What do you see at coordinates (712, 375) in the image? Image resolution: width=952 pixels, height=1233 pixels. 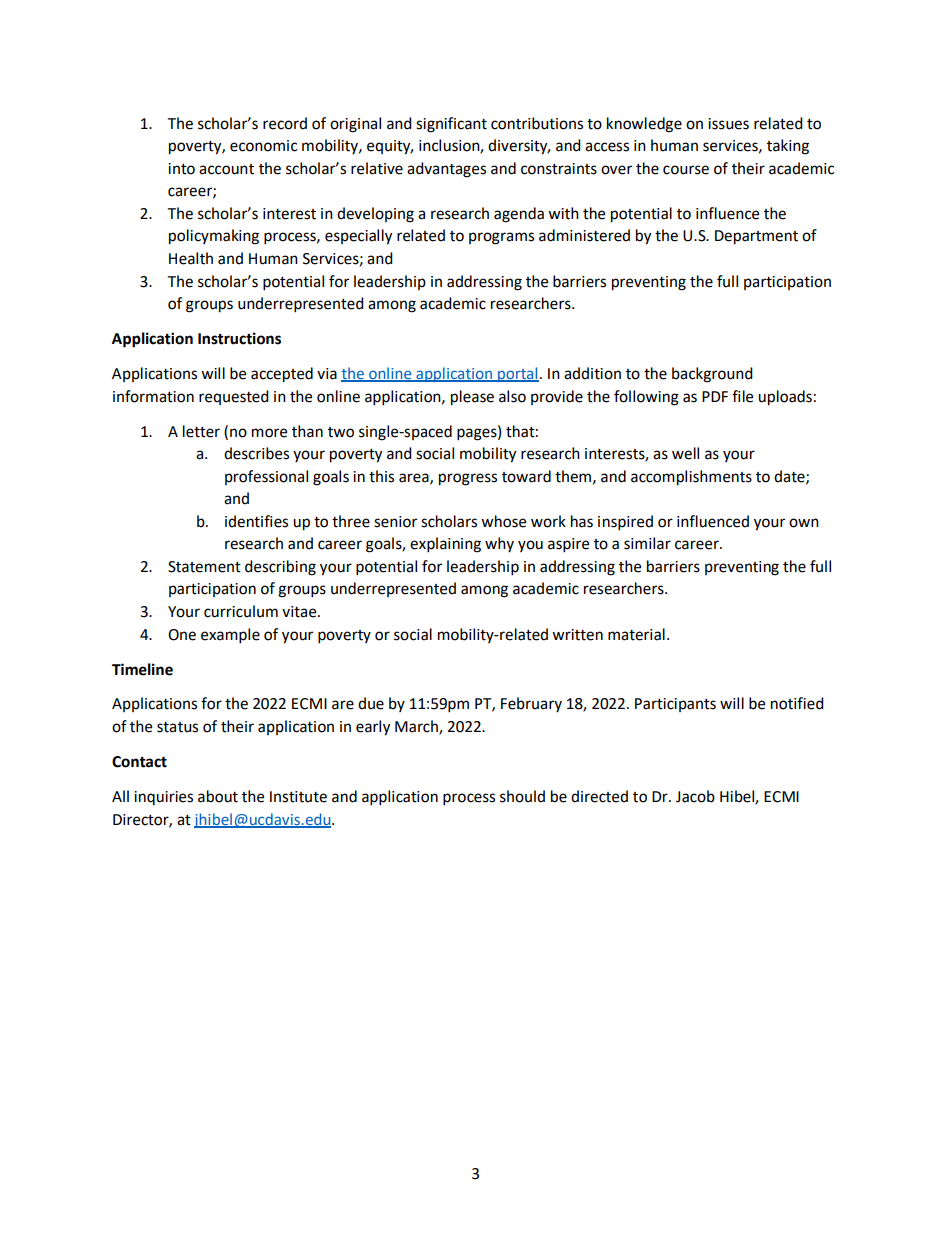 I see `background` at bounding box center [712, 375].
